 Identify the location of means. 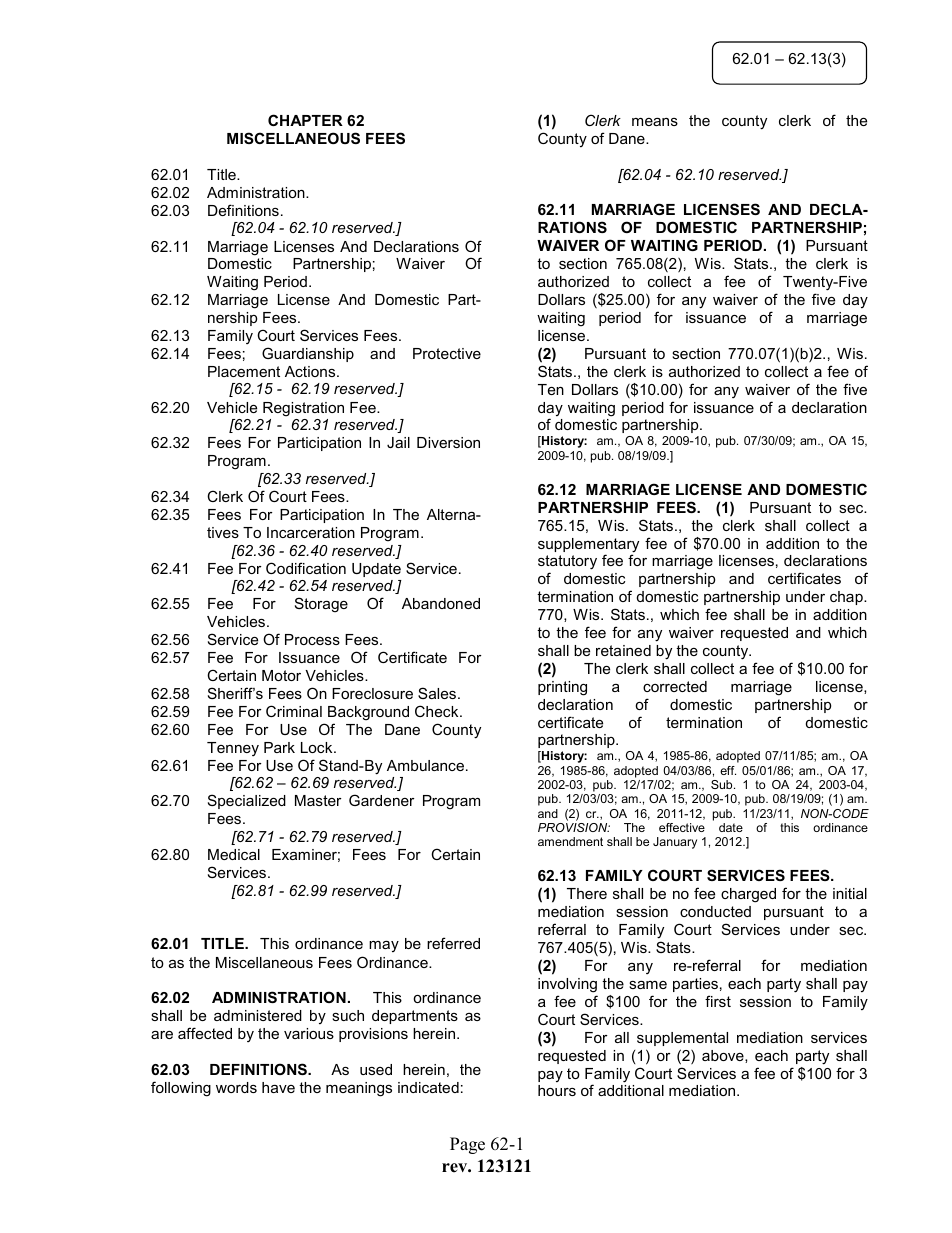
(655, 122).
